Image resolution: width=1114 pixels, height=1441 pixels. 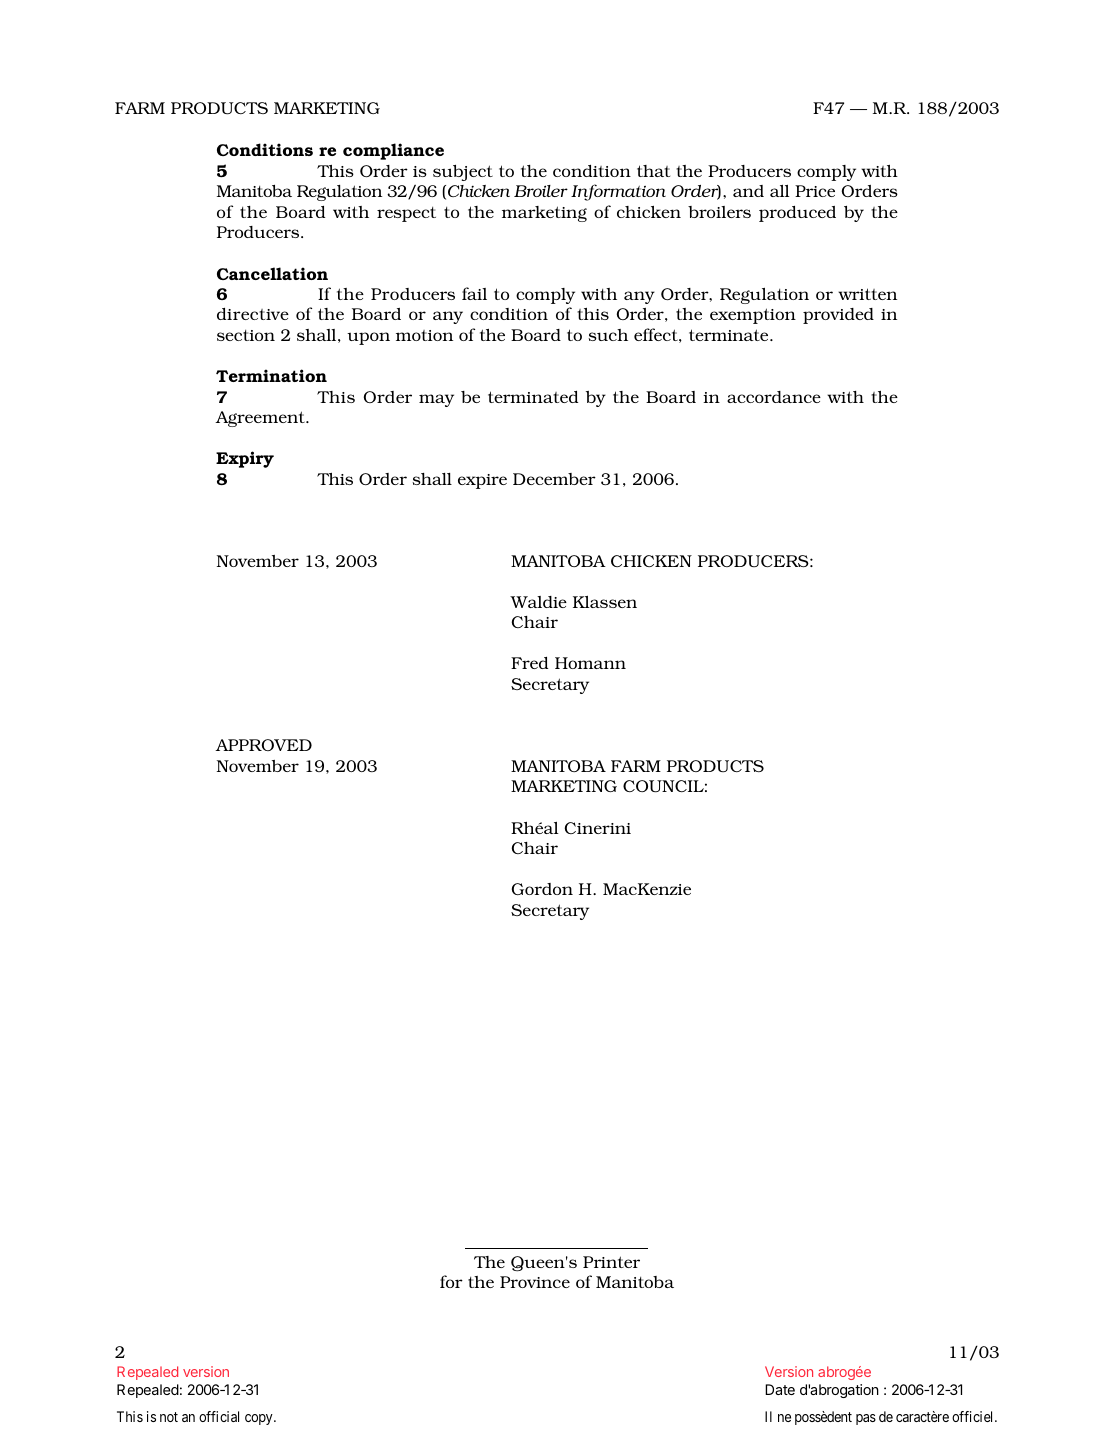 What do you see at coordinates (730, 335) in the document?
I see `terminate` at bounding box center [730, 335].
